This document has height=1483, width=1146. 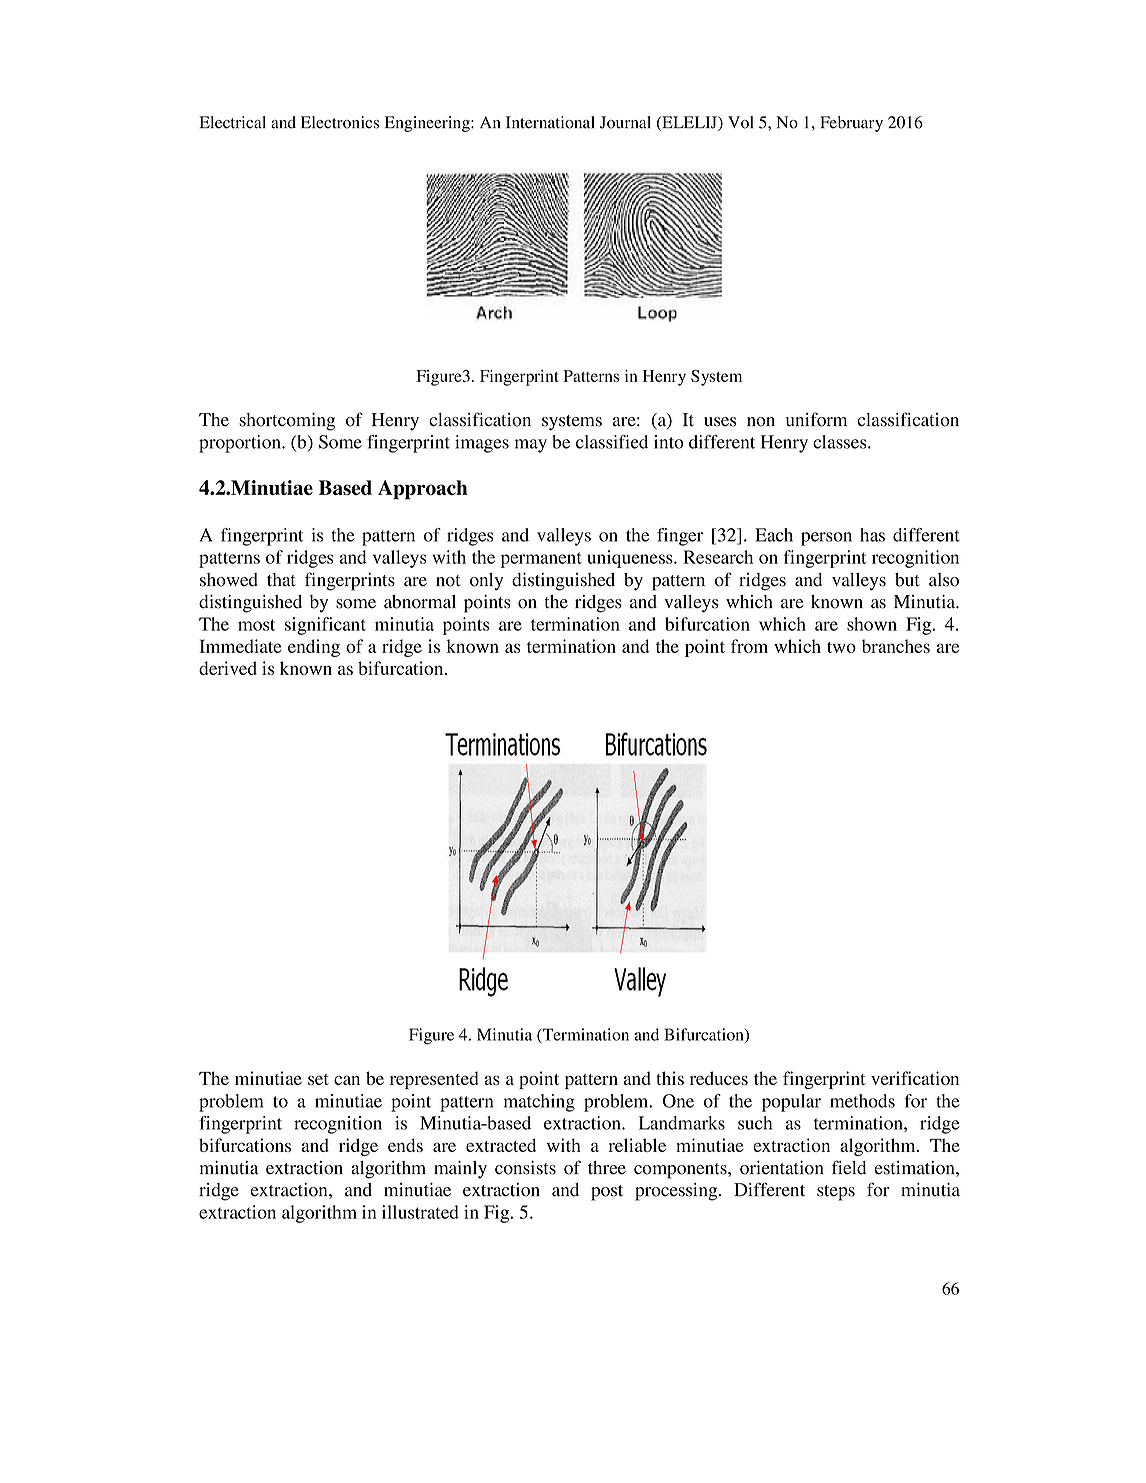 I want to click on Electronics, so click(x=340, y=122).
